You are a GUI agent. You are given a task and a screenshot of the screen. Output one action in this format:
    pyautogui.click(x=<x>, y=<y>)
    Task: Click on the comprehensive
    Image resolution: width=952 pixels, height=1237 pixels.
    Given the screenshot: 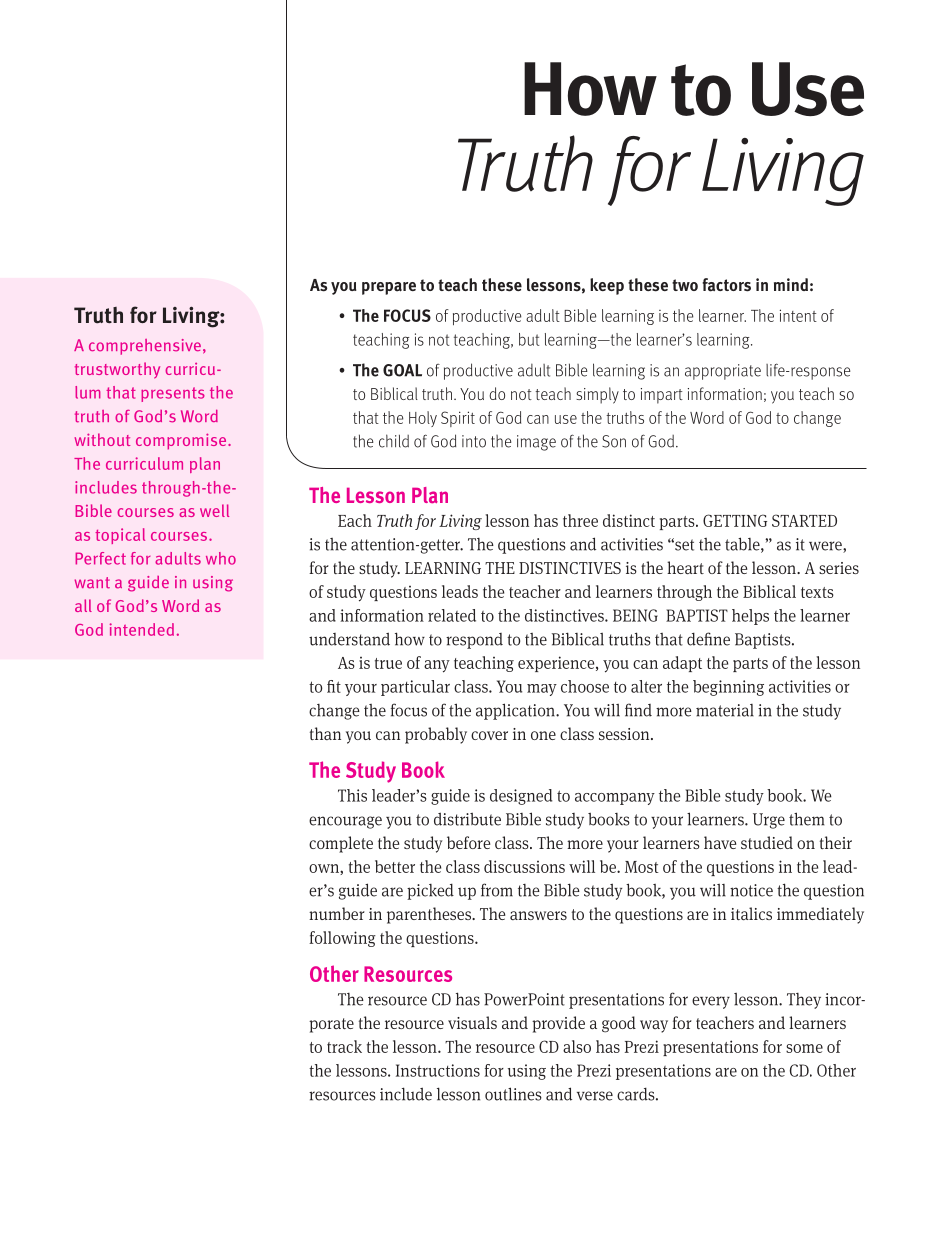 What is the action you would take?
    pyautogui.click(x=145, y=347)
